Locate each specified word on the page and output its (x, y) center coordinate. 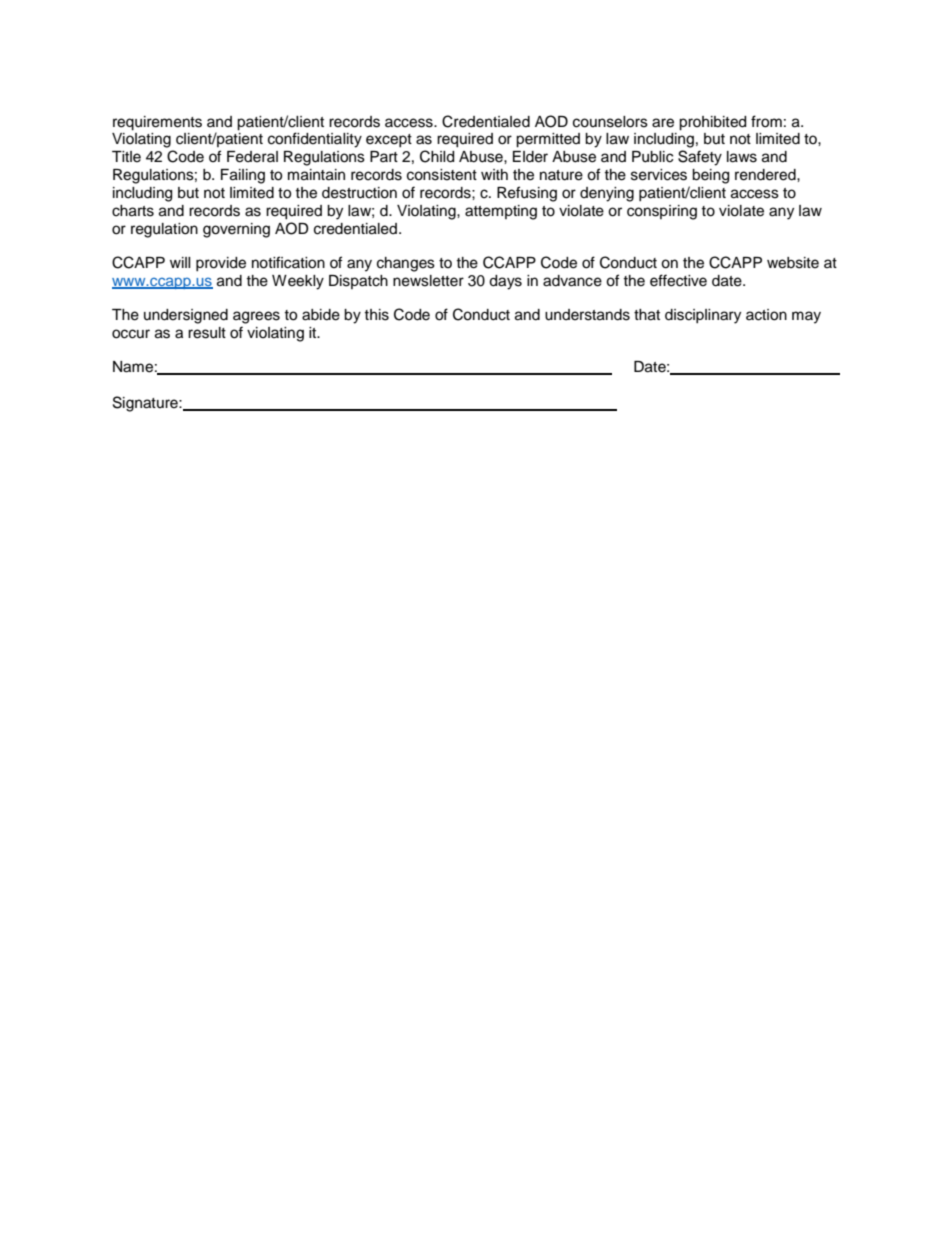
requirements (157, 123)
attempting (501, 212)
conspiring (662, 212)
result (207, 333)
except (389, 140)
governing (236, 230)
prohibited (712, 123)
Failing (243, 176)
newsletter (428, 281)
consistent (442, 175)
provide (221, 264)
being (710, 176)
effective (678, 280)
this (376, 315)
